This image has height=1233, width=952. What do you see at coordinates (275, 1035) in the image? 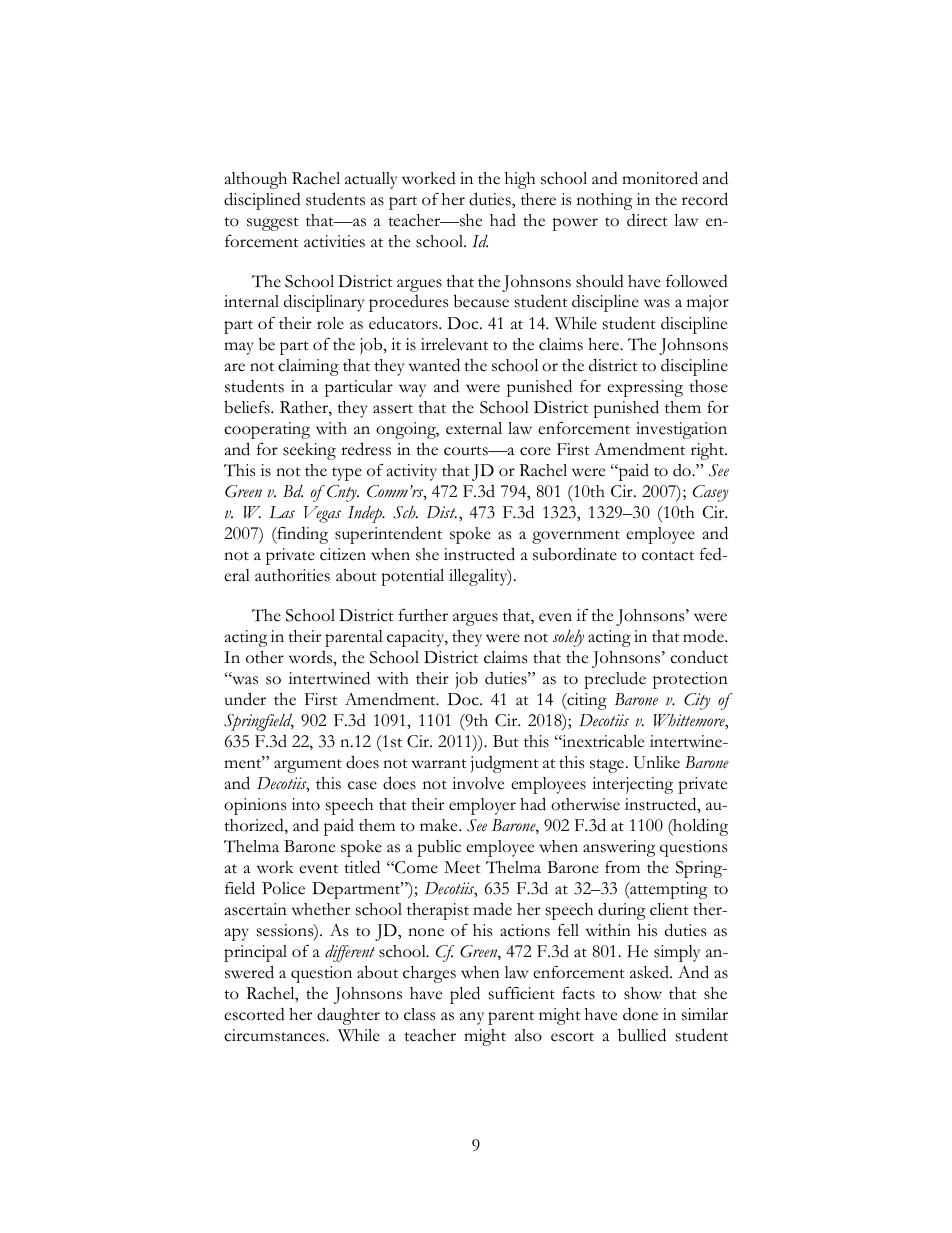
I see `circumstances` at bounding box center [275, 1035].
